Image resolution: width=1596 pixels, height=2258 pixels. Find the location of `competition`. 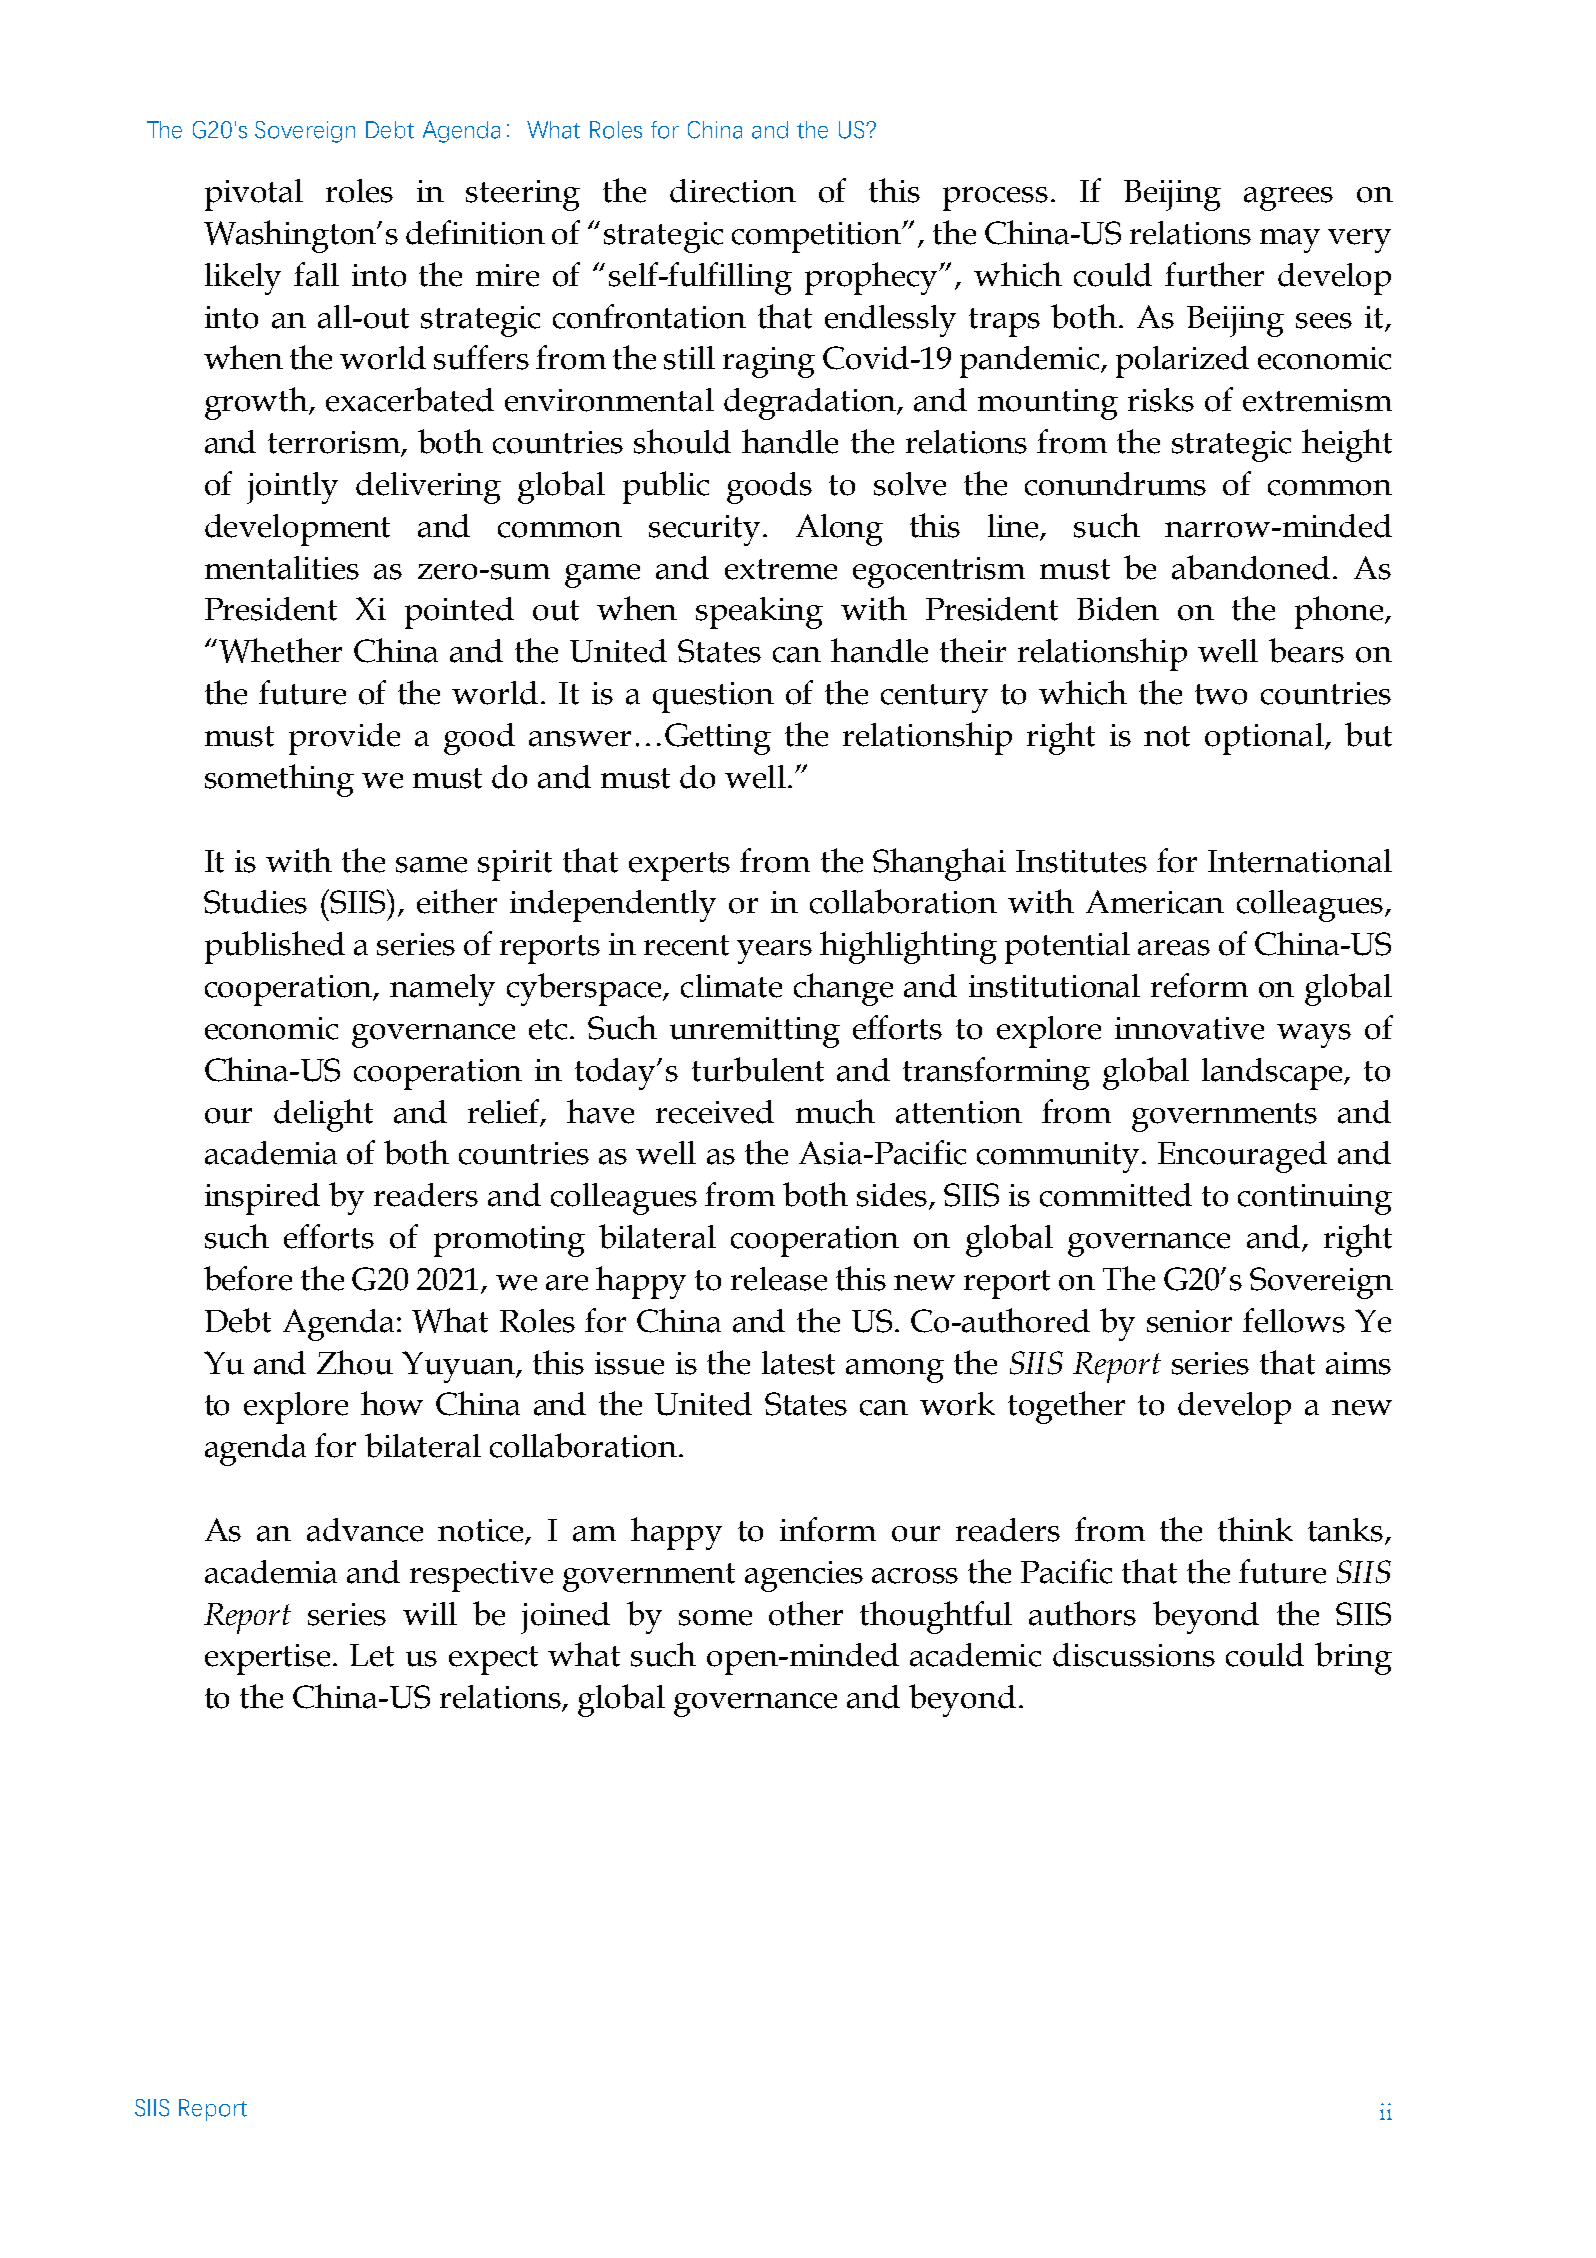

competition is located at coordinates (818, 237).
